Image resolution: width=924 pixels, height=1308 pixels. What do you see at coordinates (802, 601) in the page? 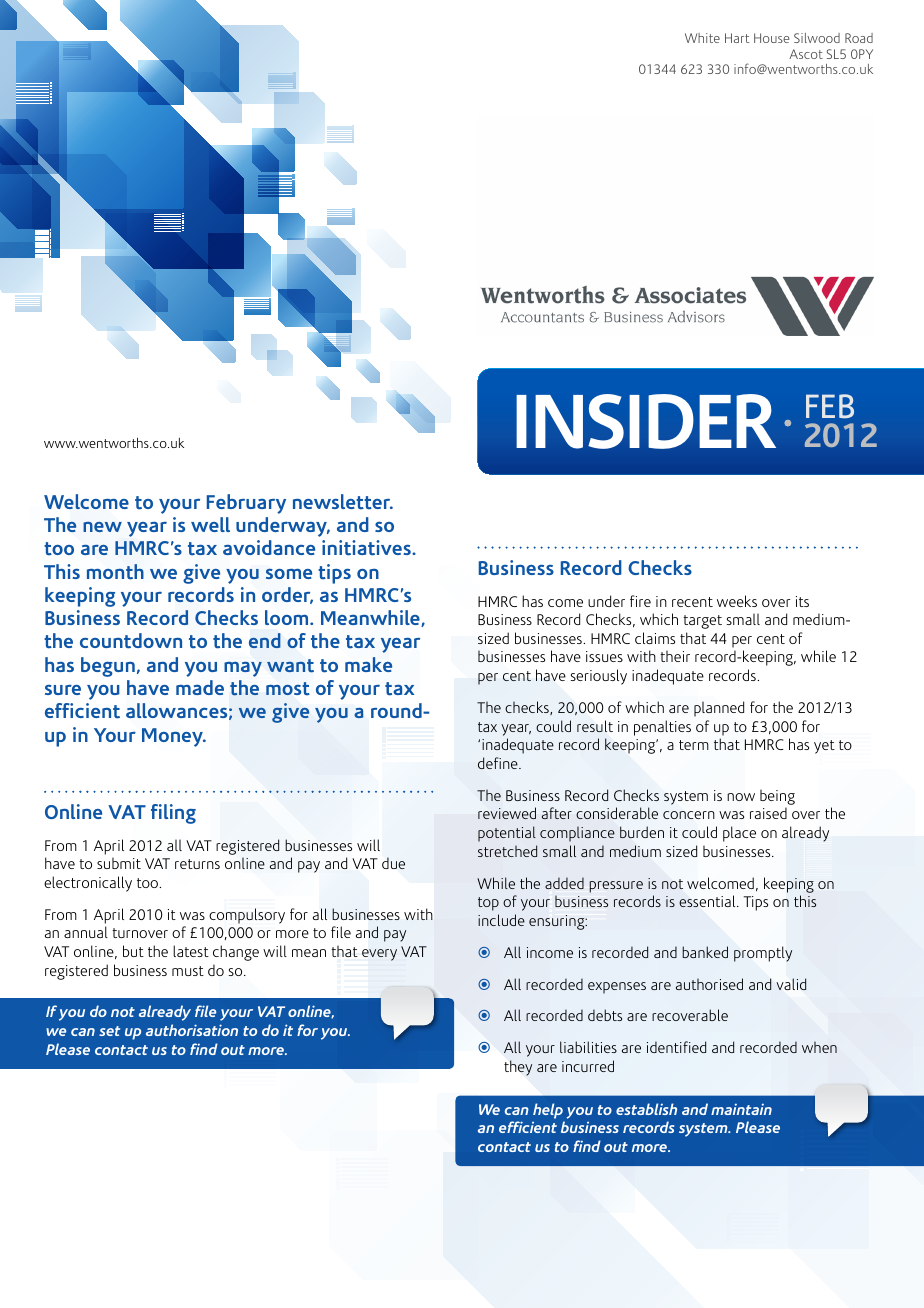
I see `its` at bounding box center [802, 601].
